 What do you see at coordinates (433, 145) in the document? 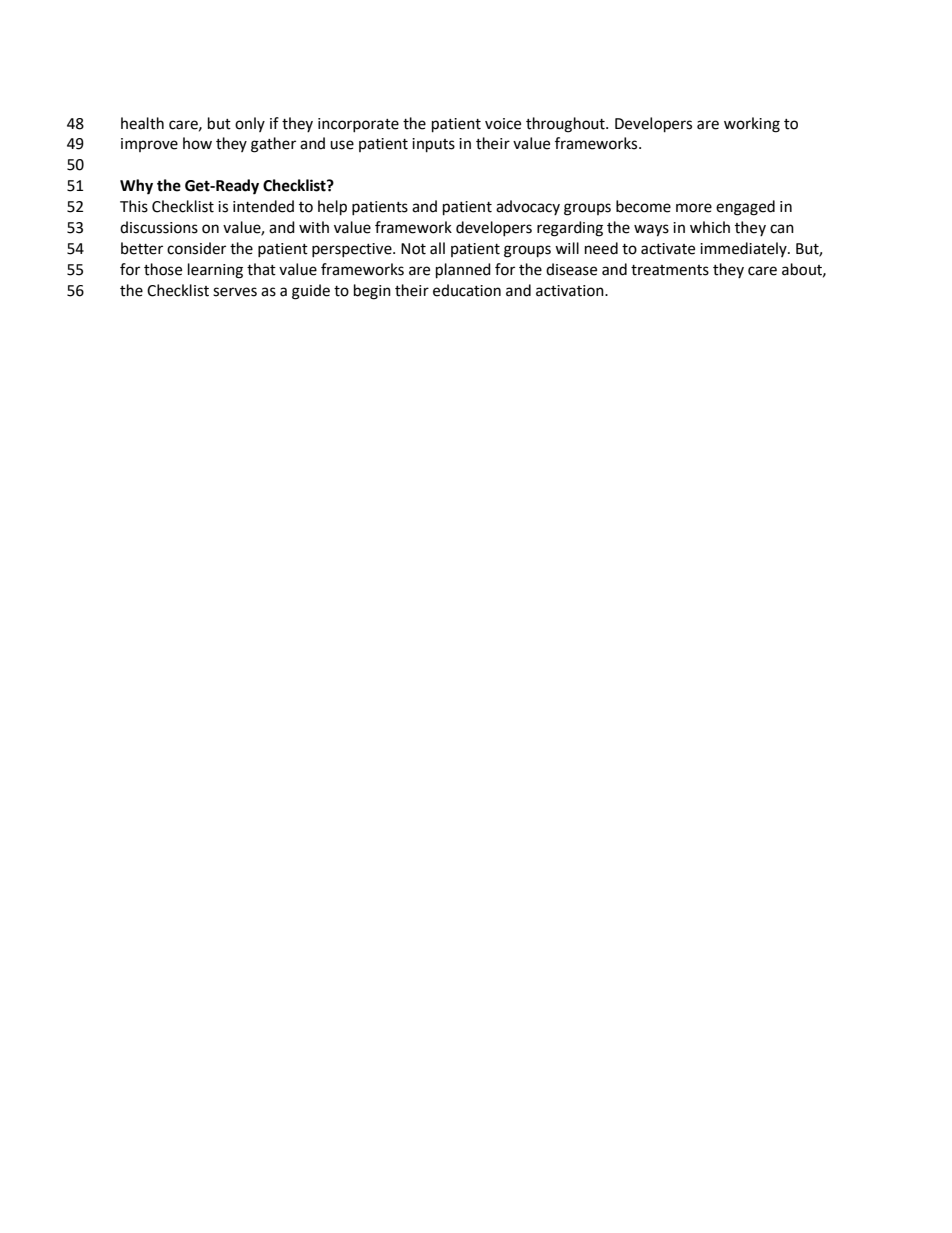
I see `inputs` at bounding box center [433, 145].
